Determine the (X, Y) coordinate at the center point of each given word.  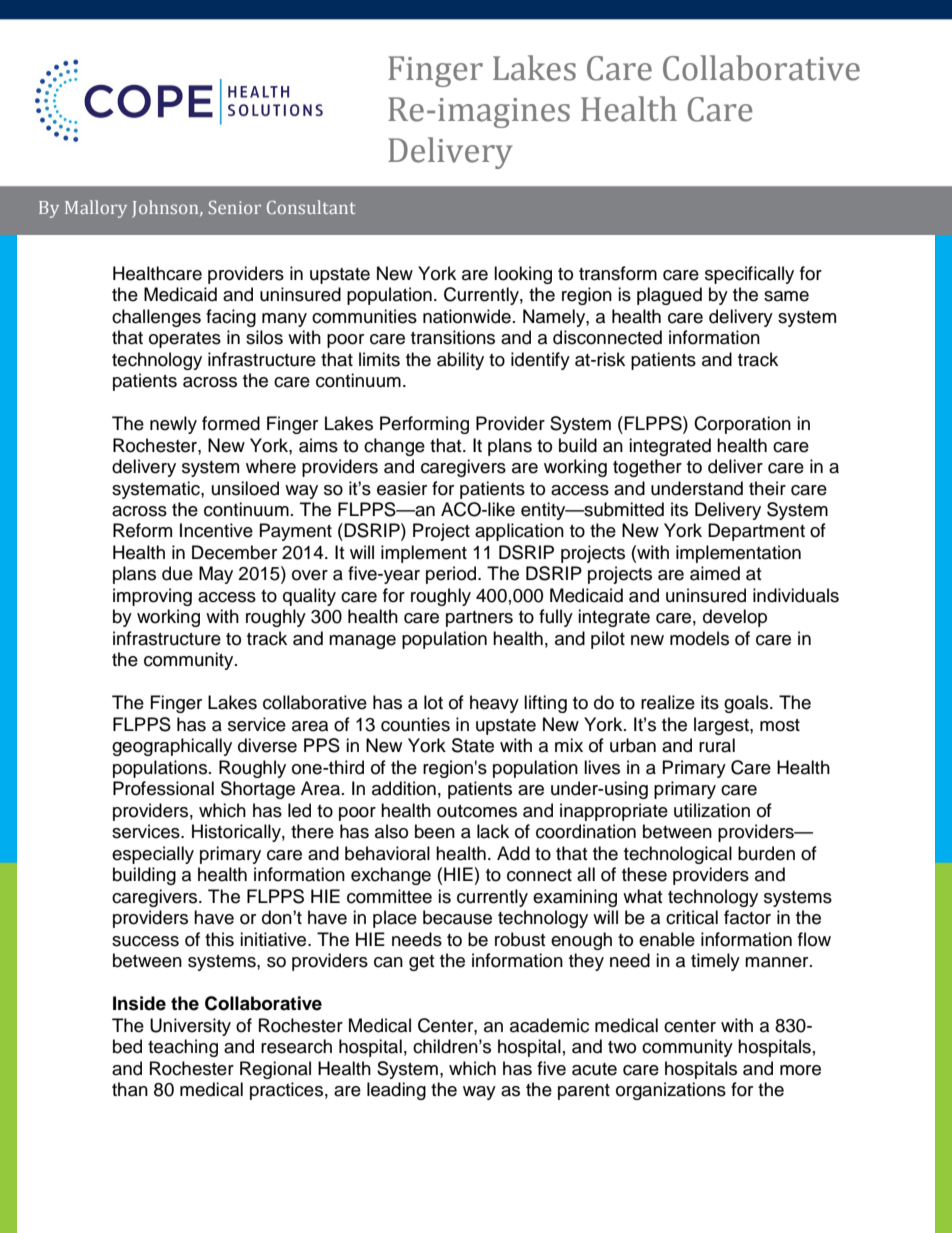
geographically (172, 747)
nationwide (467, 316)
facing (231, 318)
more (800, 1070)
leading (396, 1091)
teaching (183, 1048)
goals (747, 704)
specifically (749, 275)
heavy (494, 704)
